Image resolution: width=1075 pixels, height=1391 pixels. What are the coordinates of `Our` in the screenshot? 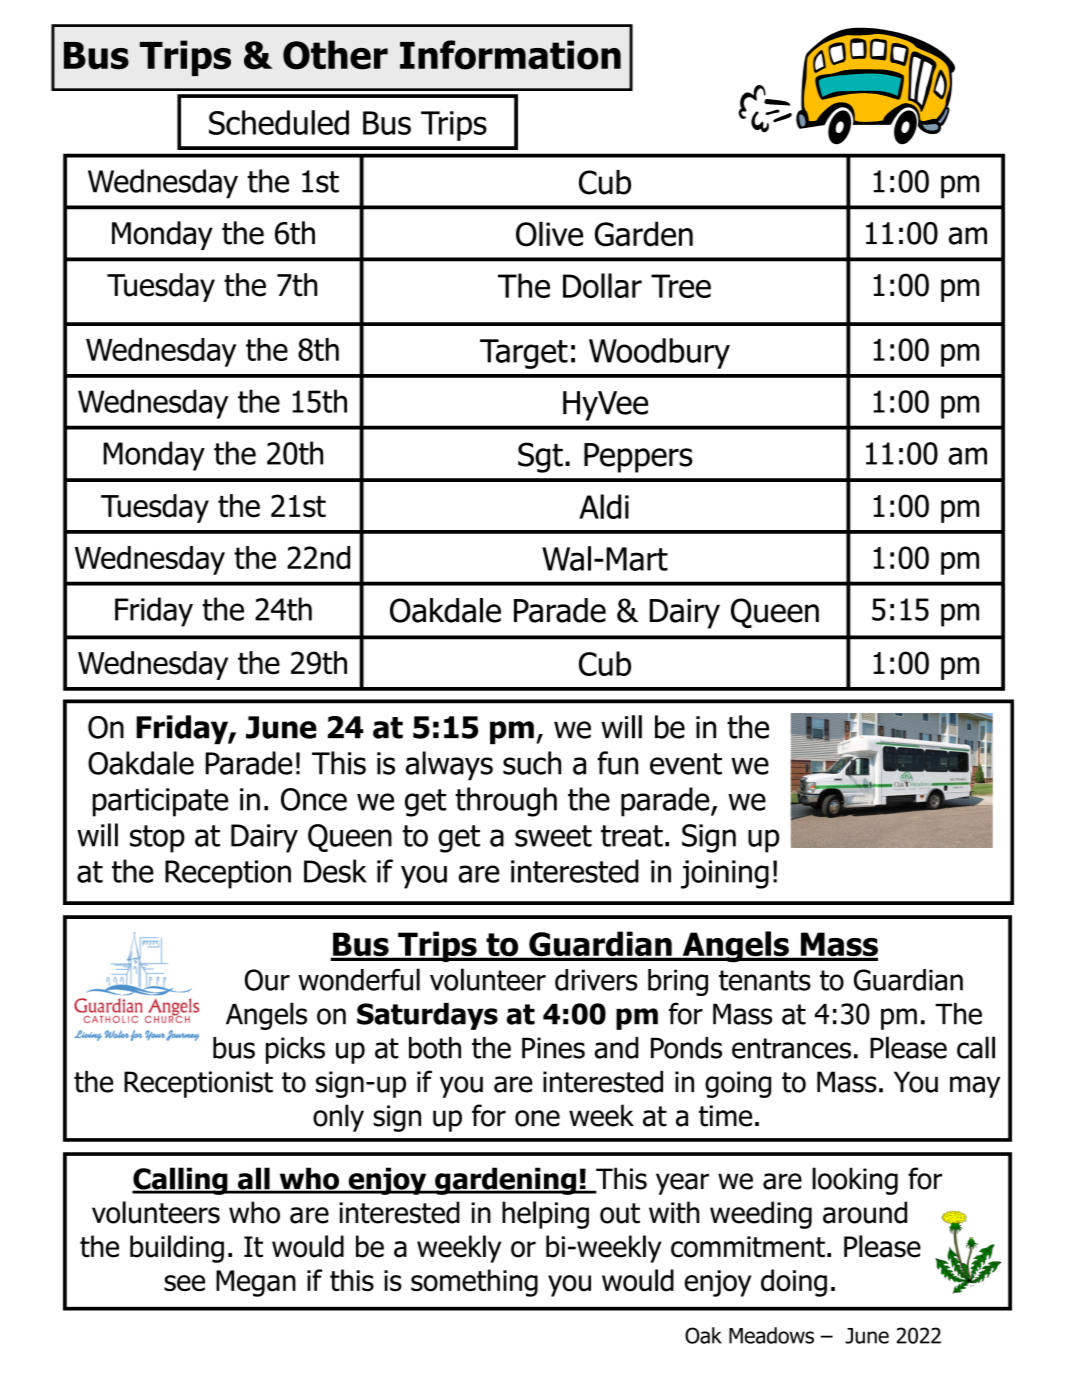 It's located at (267, 980).
